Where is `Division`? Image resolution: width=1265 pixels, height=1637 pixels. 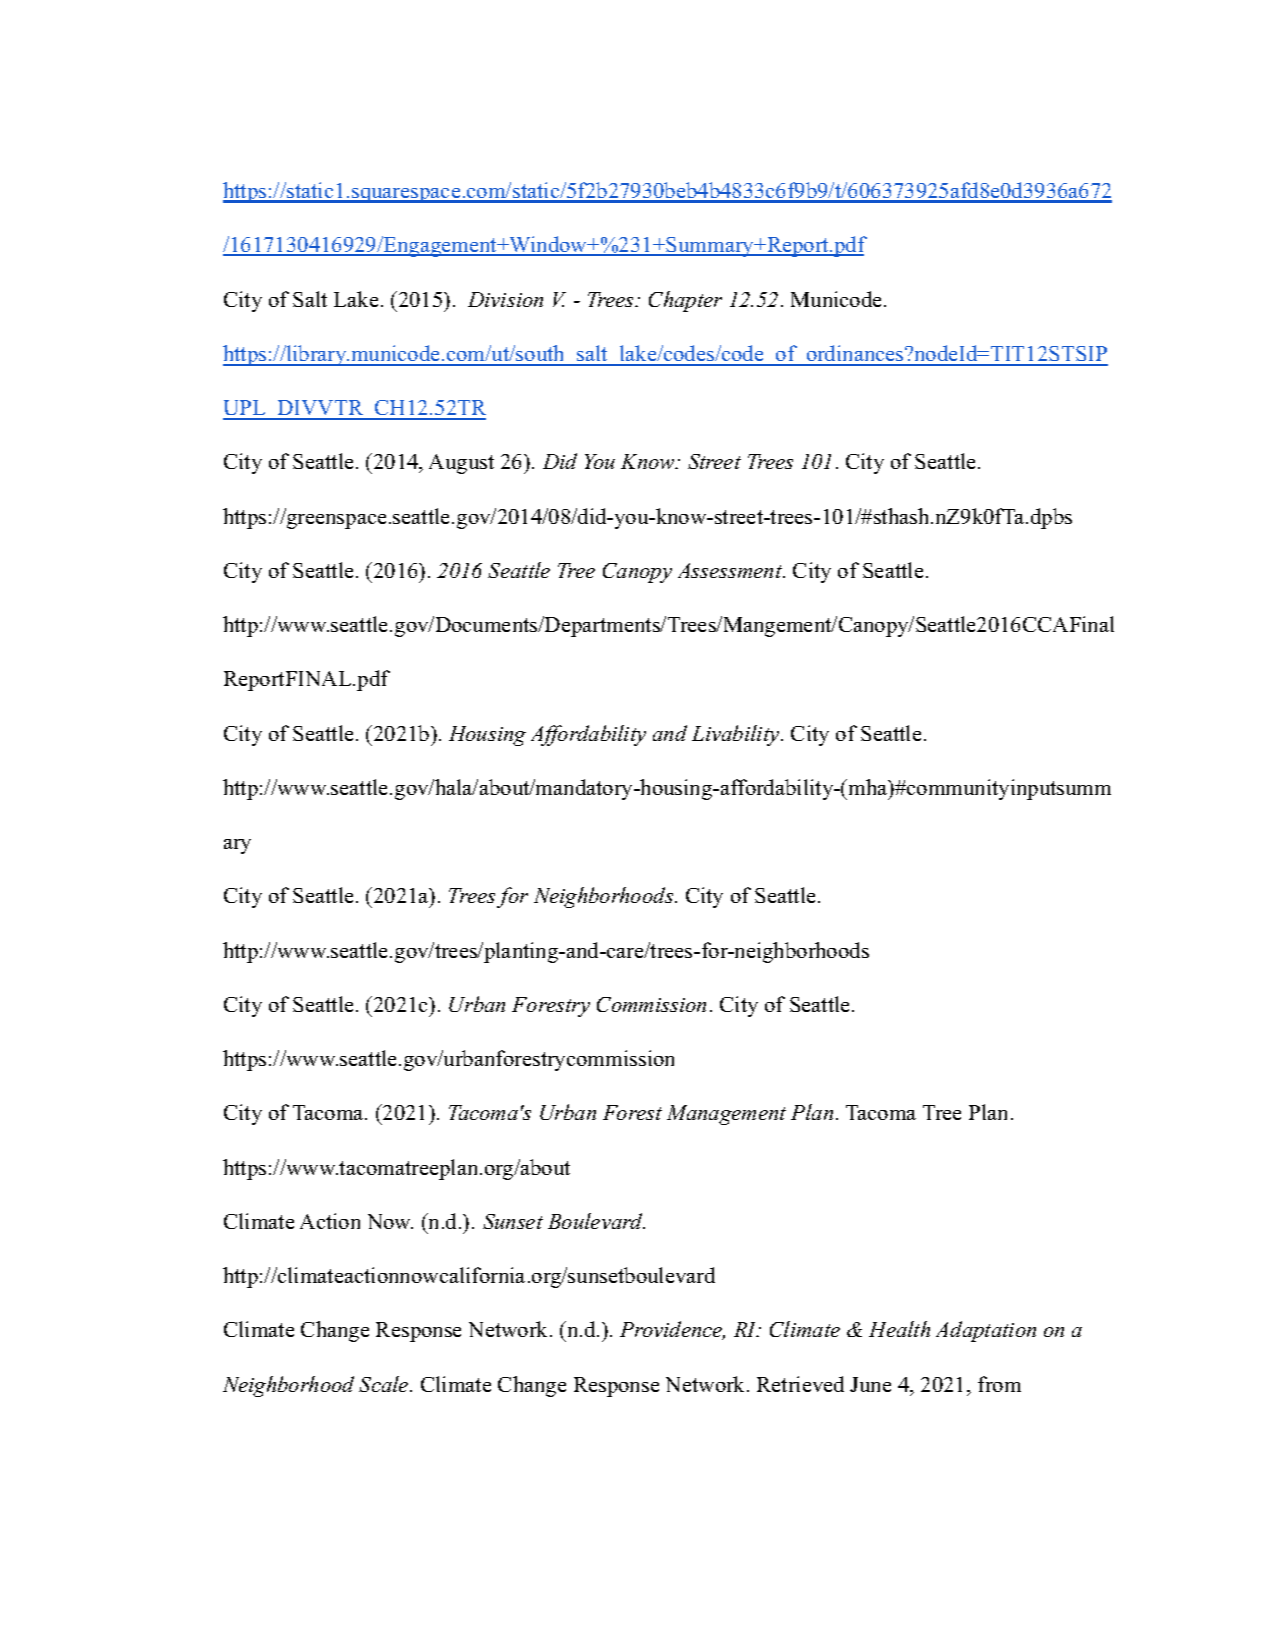 Division is located at coordinates (505, 299).
